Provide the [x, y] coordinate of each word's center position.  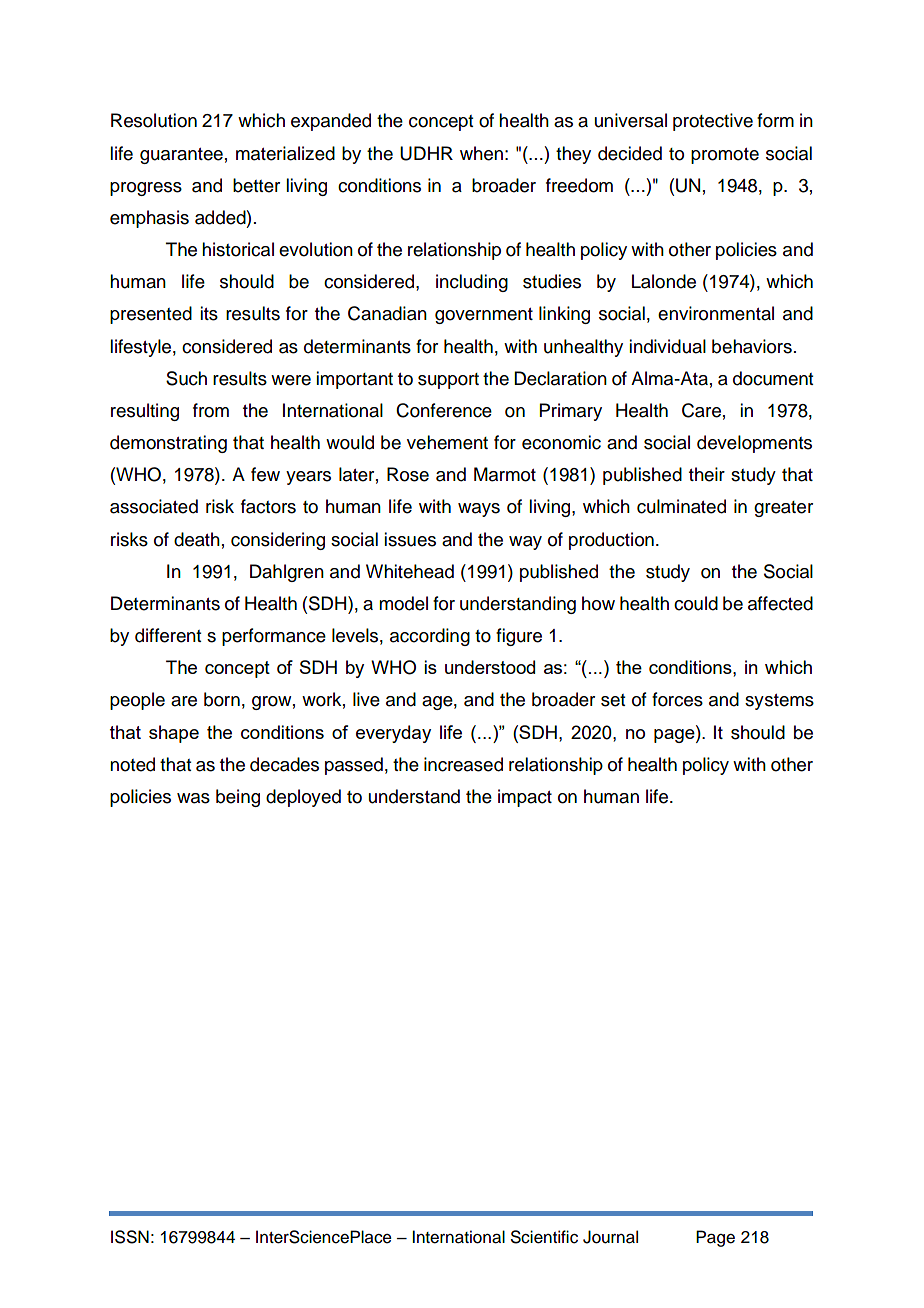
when [481, 153]
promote [725, 156]
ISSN [130, 1237]
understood [490, 667]
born [222, 699]
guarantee [181, 156]
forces [677, 699]
